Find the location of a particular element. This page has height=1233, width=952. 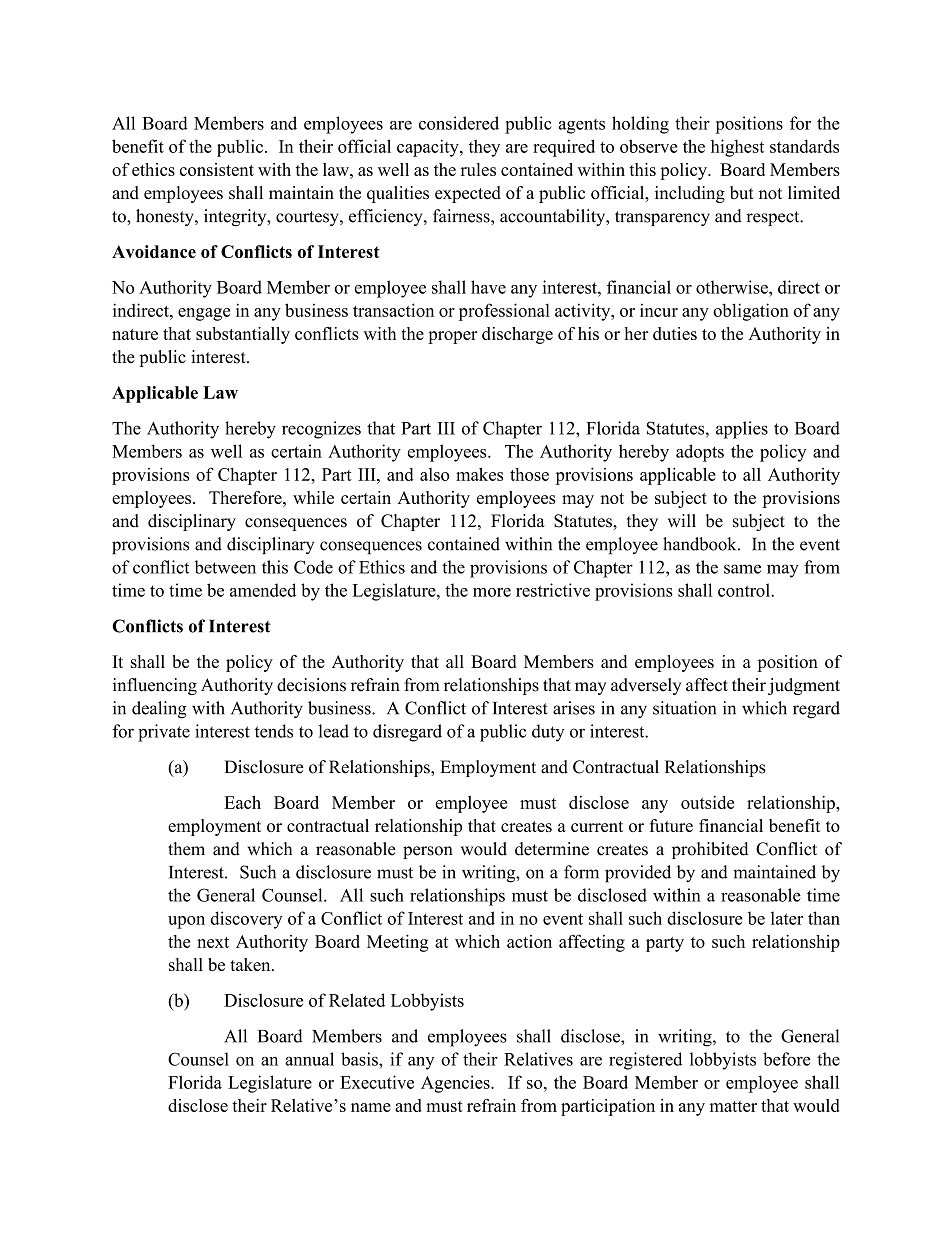

highest is located at coordinates (737, 148).
